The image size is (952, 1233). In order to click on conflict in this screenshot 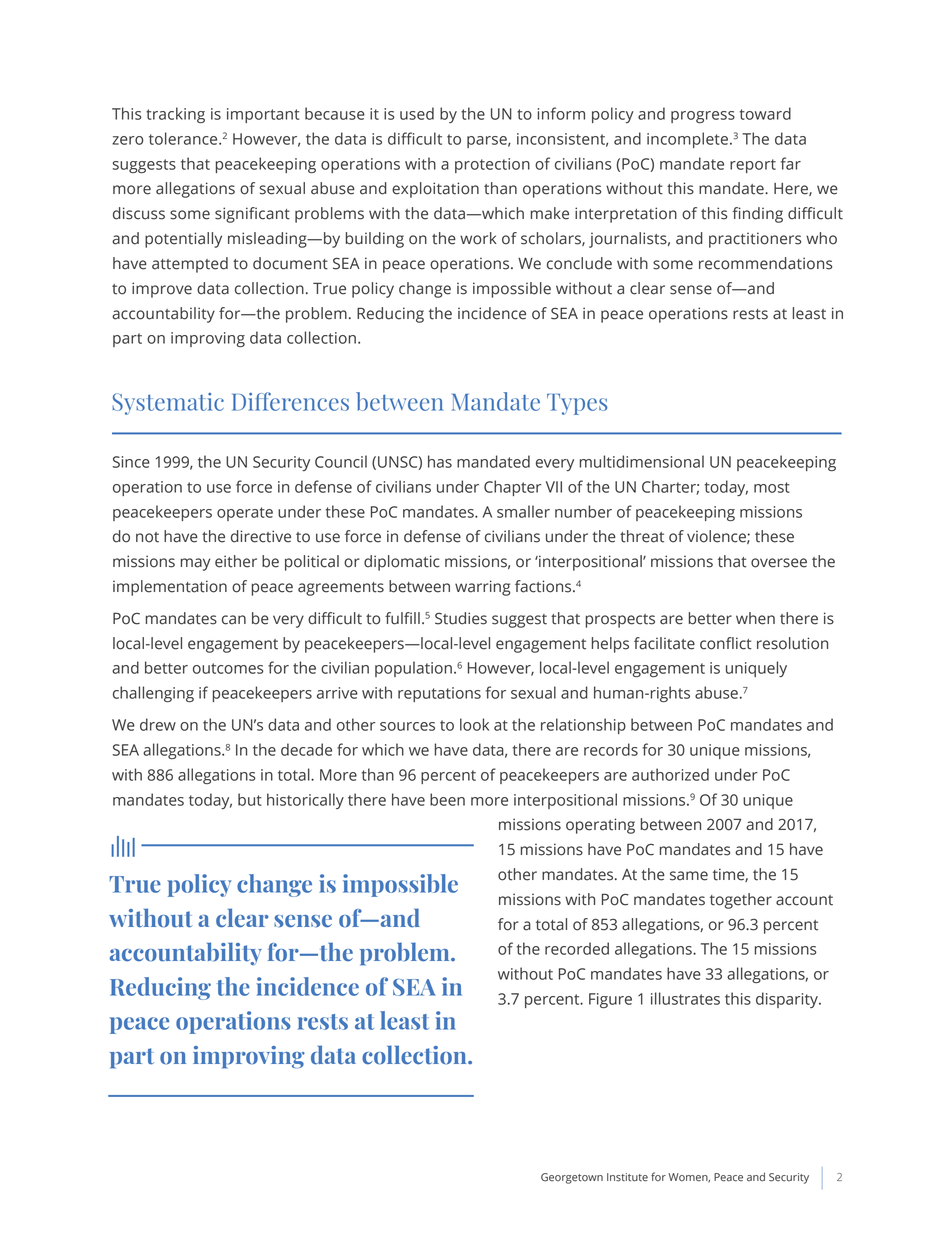, I will do `click(726, 643)`.
